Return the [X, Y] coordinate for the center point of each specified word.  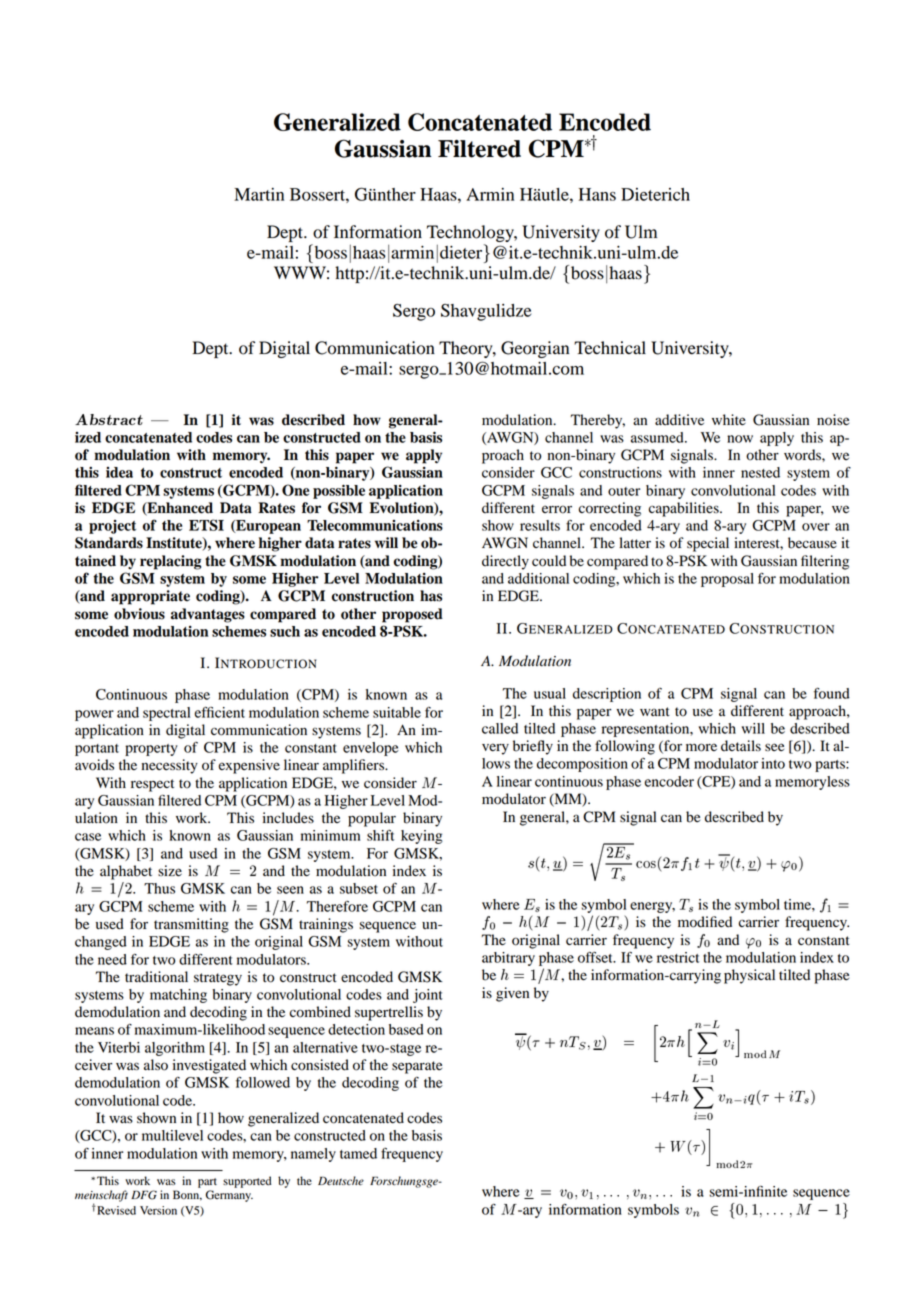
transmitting [191, 925]
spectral [166, 714]
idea [119, 472]
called [500, 728]
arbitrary [508, 959]
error [557, 509]
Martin [259, 194]
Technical [610, 348]
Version [158, 1210]
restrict [678, 957]
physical [749, 976]
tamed [358, 1153]
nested [760, 472]
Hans [597, 194]
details [741, 745]
